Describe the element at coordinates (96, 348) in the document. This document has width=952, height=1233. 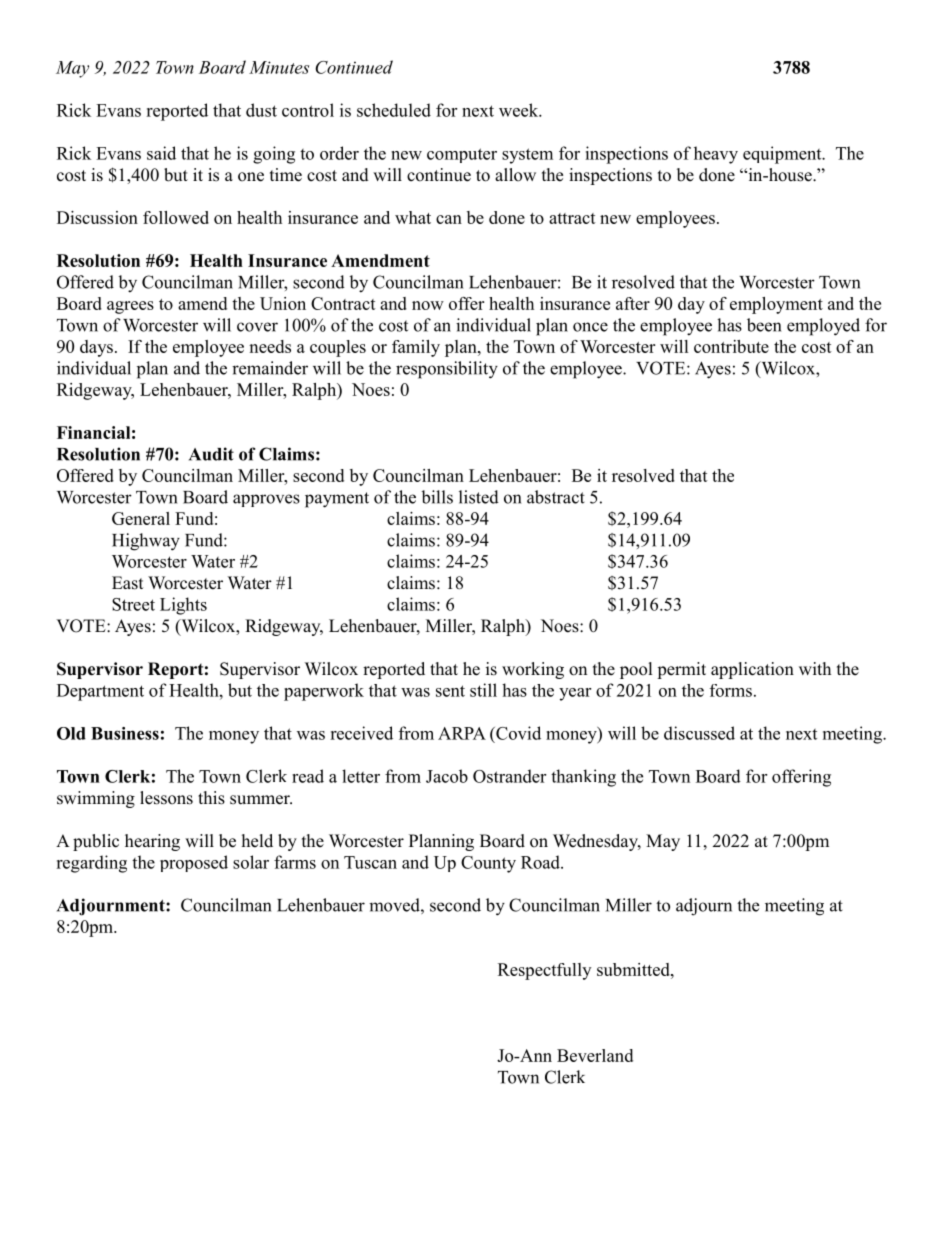
I see `days` at that location.
